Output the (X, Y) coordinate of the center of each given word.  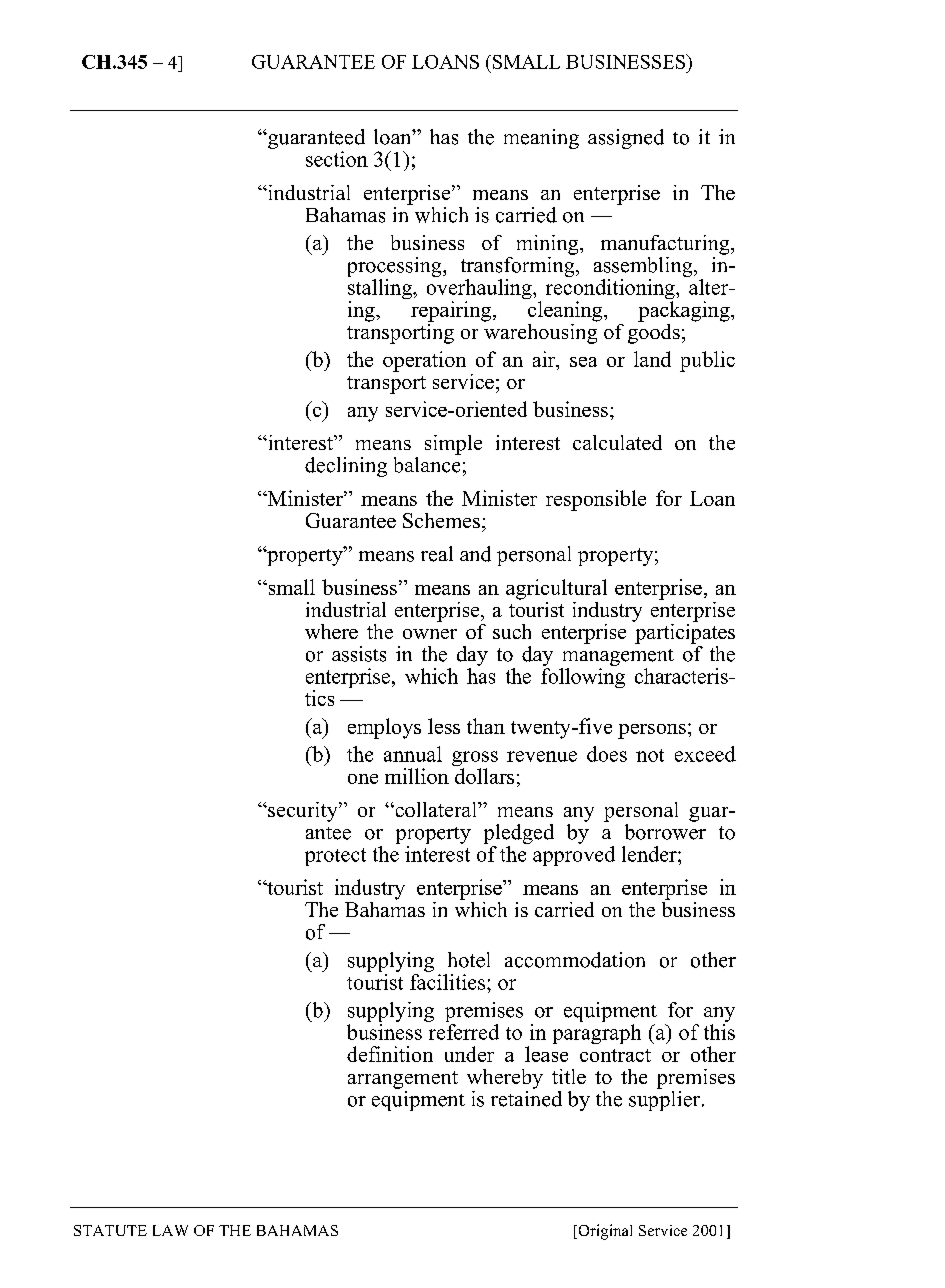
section (337, 159)
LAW (170, 1230)
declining (346, 467)
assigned (626, 139)
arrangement (403, 1080)
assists (359, 654)
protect (335, 857)
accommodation (575, 960)
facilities (449, 980)
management (617, 659)
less (444, 726)
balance (427, 463)
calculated (617, 442)
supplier (666, 1099)
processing (396, 267)
